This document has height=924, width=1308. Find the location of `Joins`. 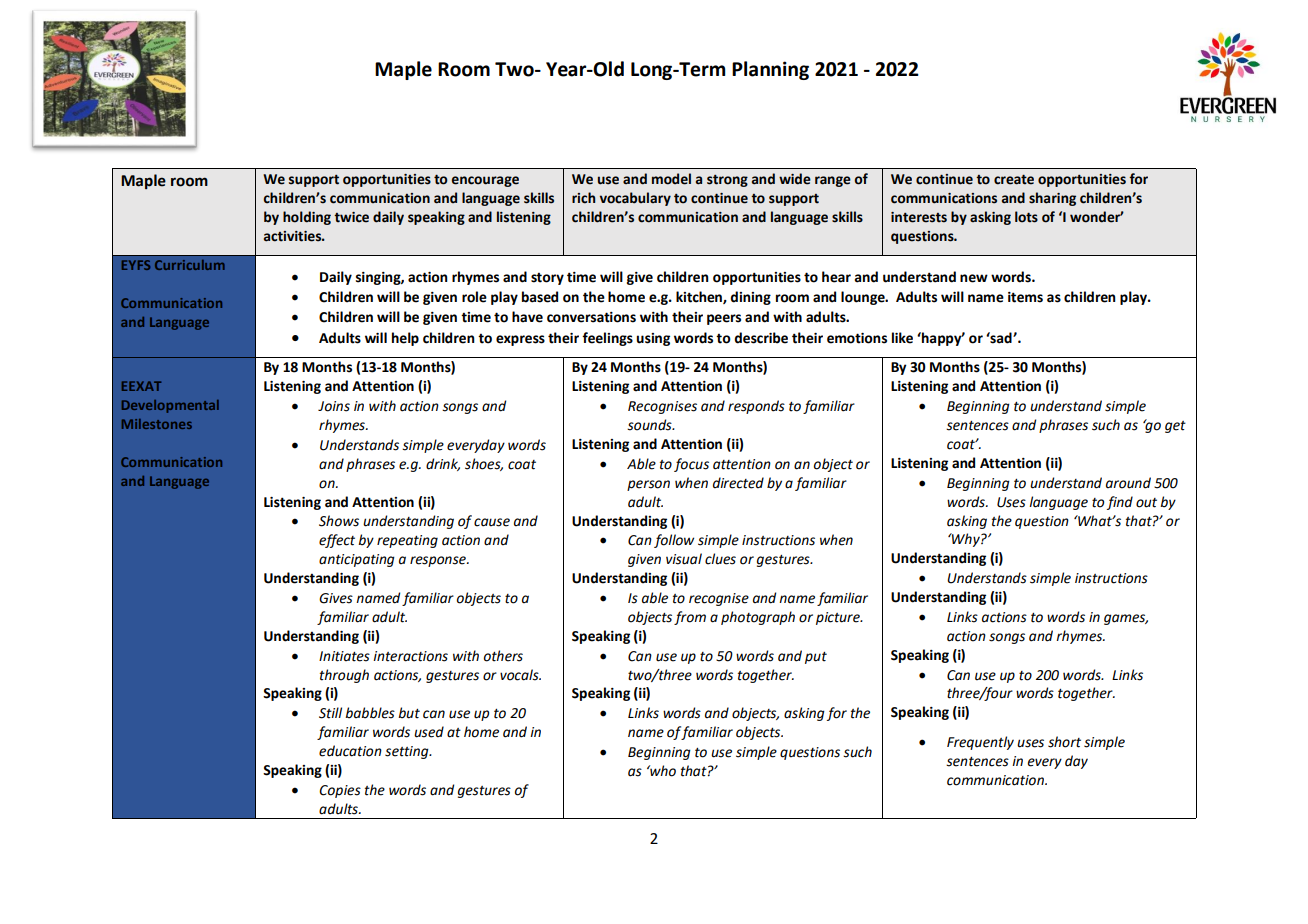

Joins is located at coordinates (334, 406).
